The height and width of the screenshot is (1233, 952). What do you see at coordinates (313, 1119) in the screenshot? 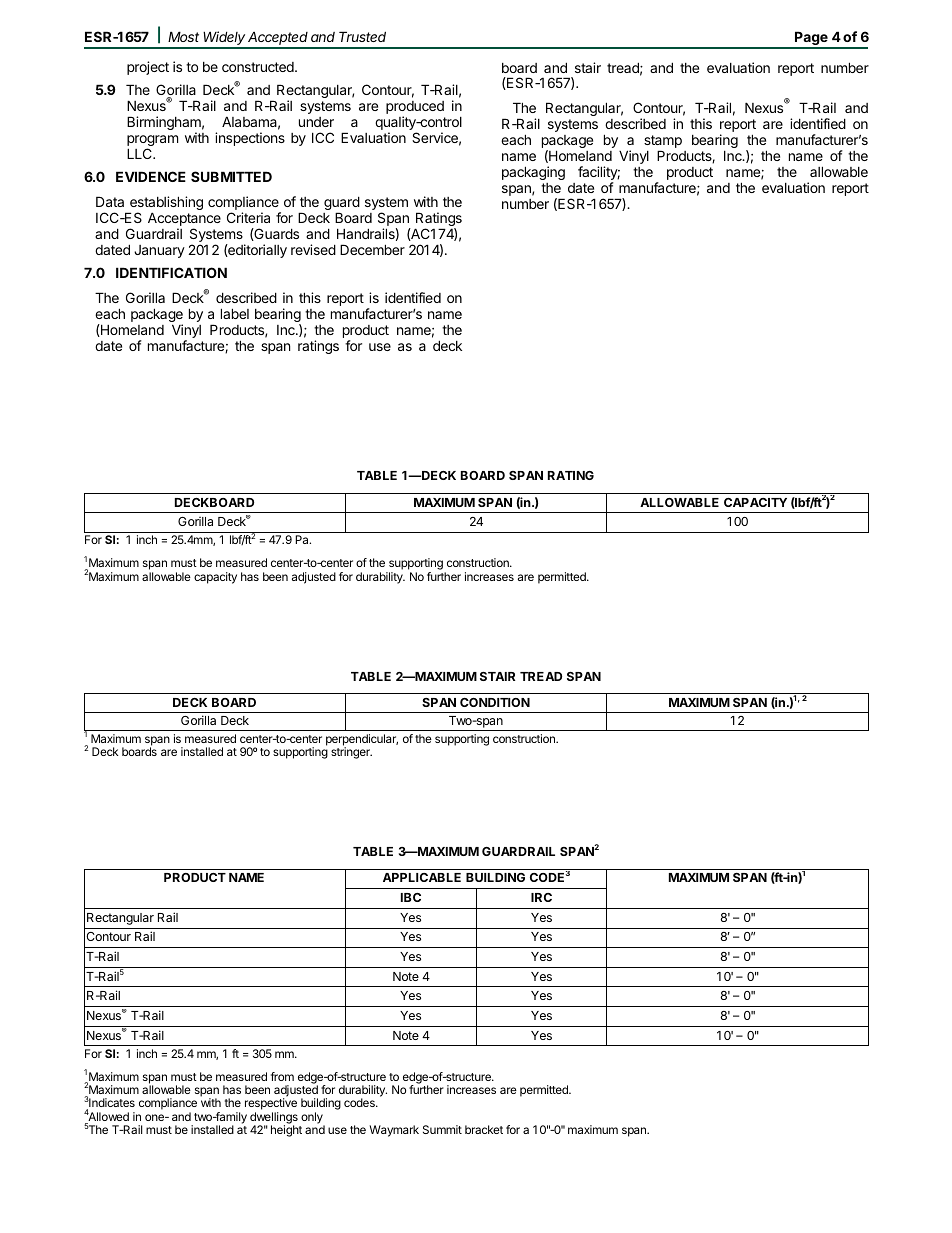
I see `only` at bounding box center [313, 1119].
